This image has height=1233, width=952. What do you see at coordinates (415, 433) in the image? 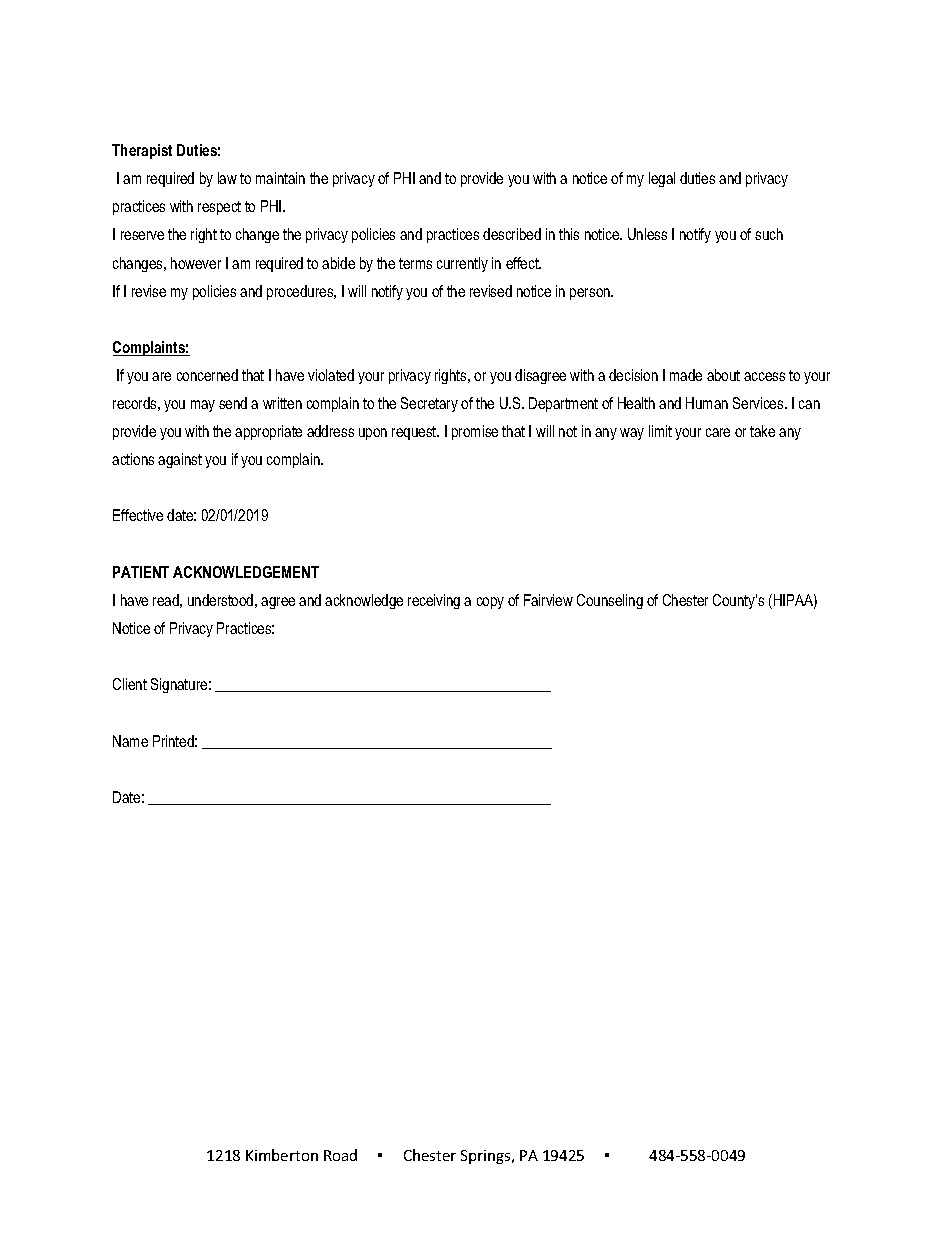
I see `request` at bounding box center [415, 433].
